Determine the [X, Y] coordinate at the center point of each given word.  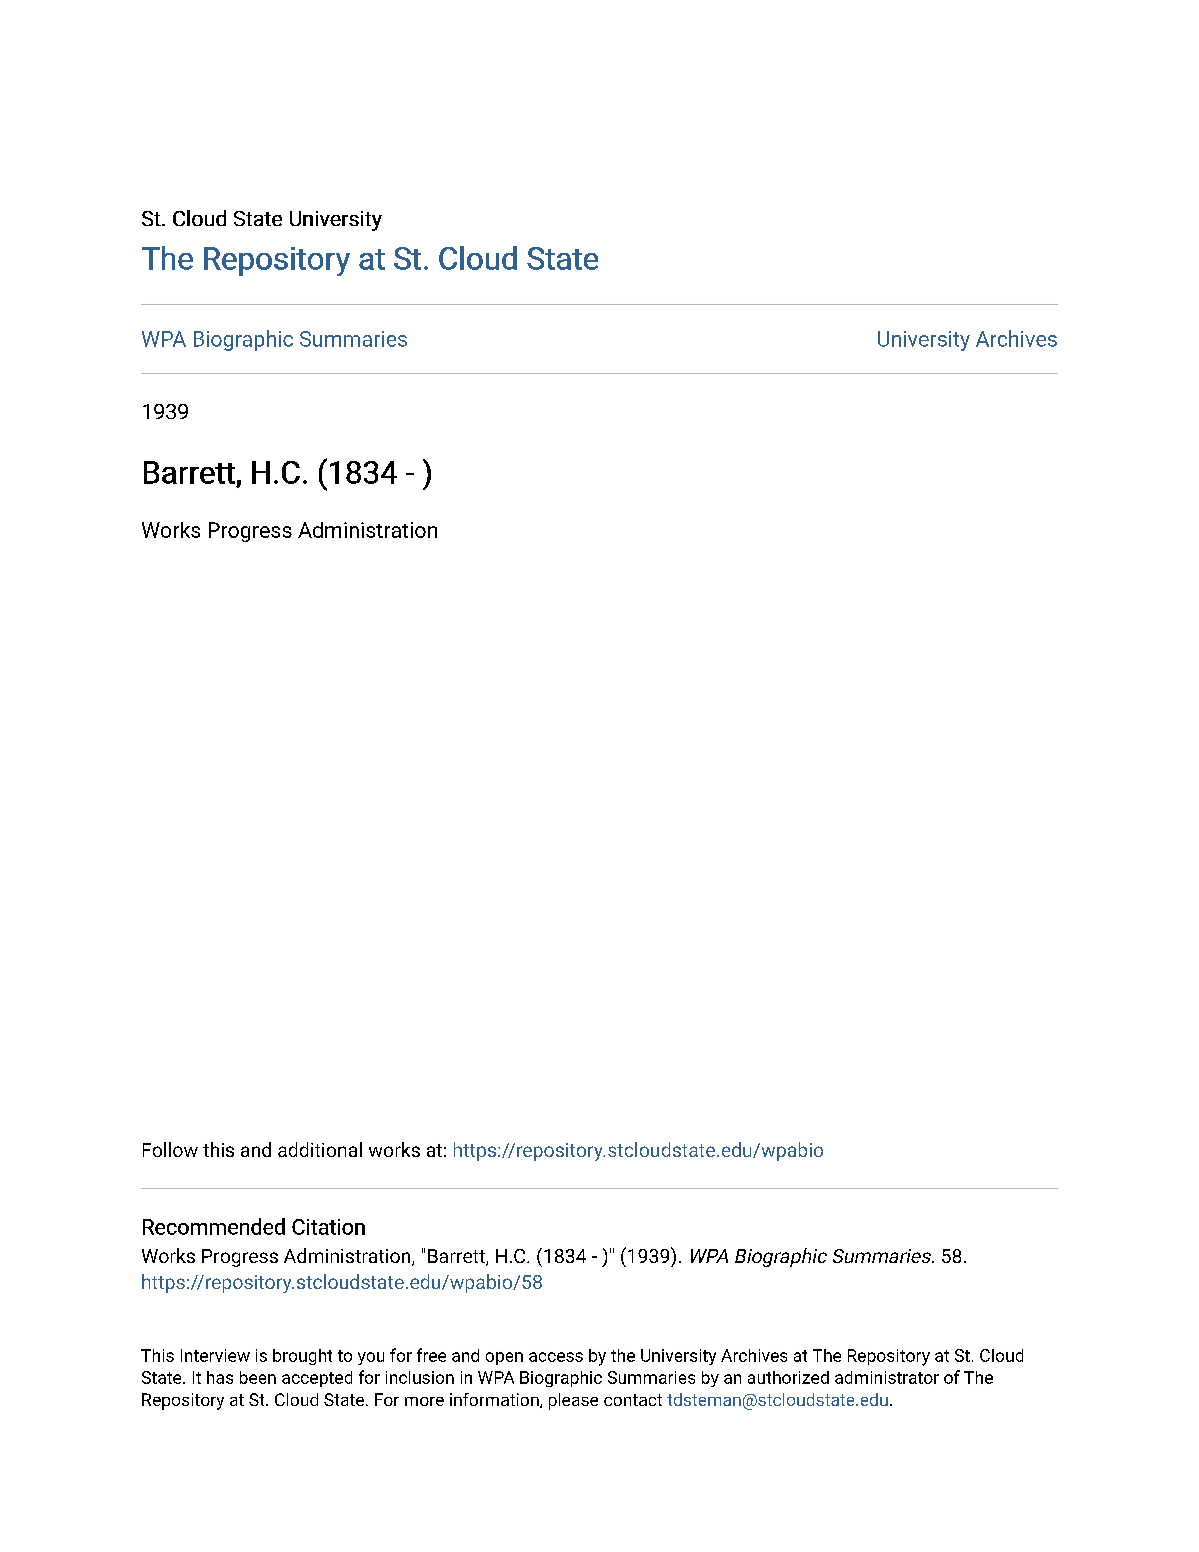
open [504, 1358]
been [258, 1377]
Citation [328, 1227]
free [431, 1355]
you [371, 1358]
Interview [215, 1355]
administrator [887, 1377]
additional [320, 1149]
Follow [170, 1149]
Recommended [214, 1226]
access [556, 1357]
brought [302, 1357]
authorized [788, 1377]
